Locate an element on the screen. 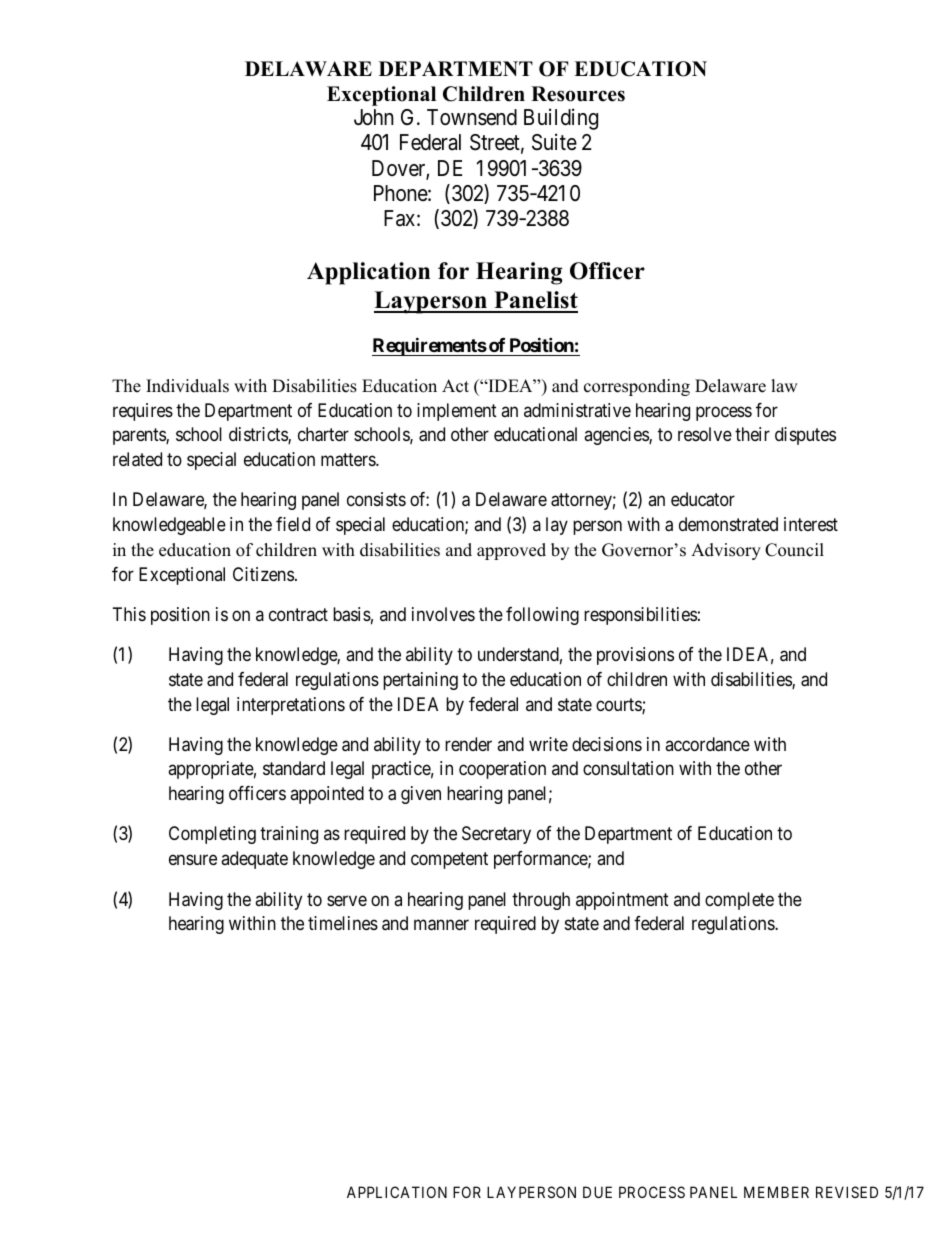 The width and height of the screenshot is (952, 1233). timelines is located at coordinates (343, 923).
